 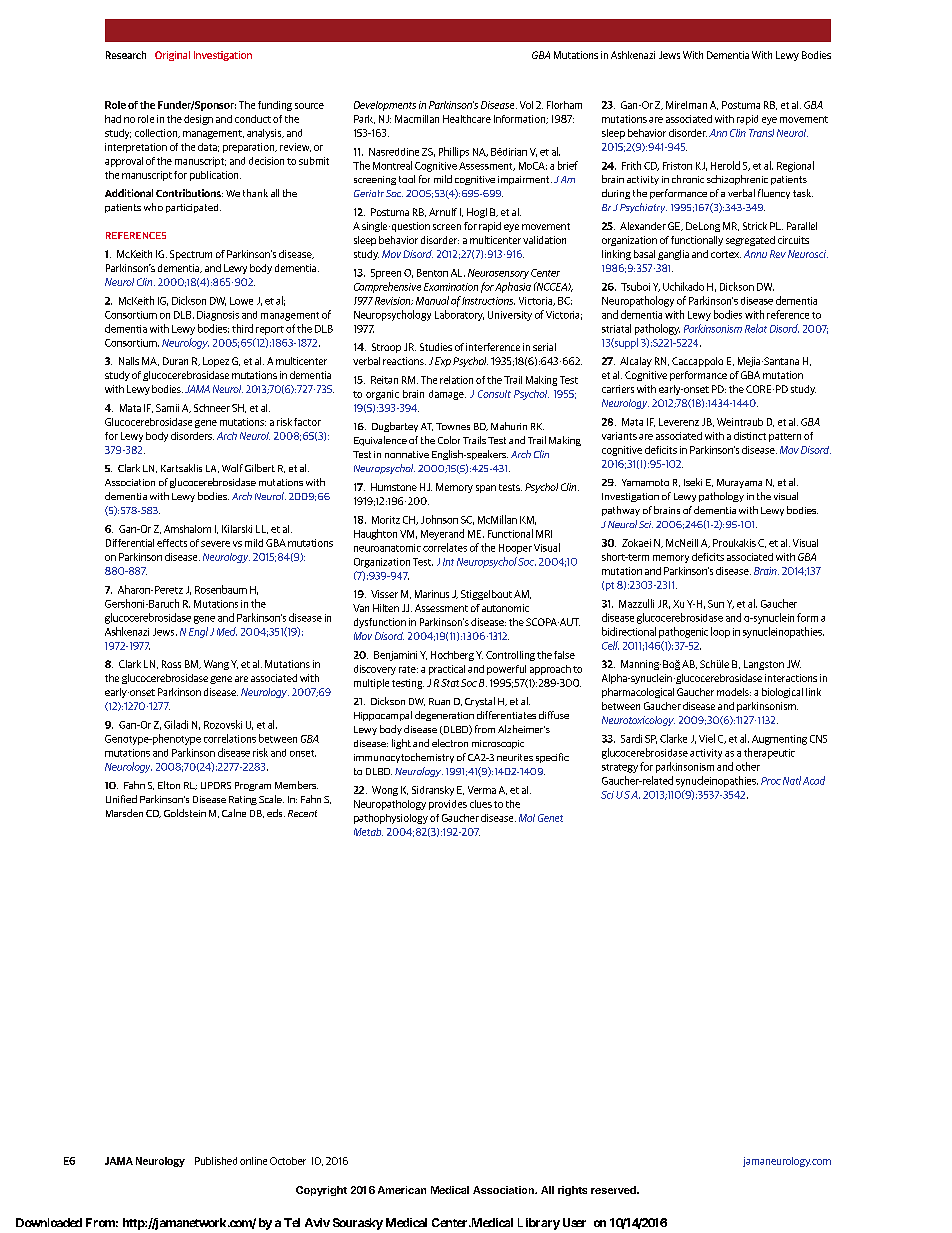 What do you see at coordinates (720, 632) in the document?
I see `loop` at bounding box center [720, 632].
